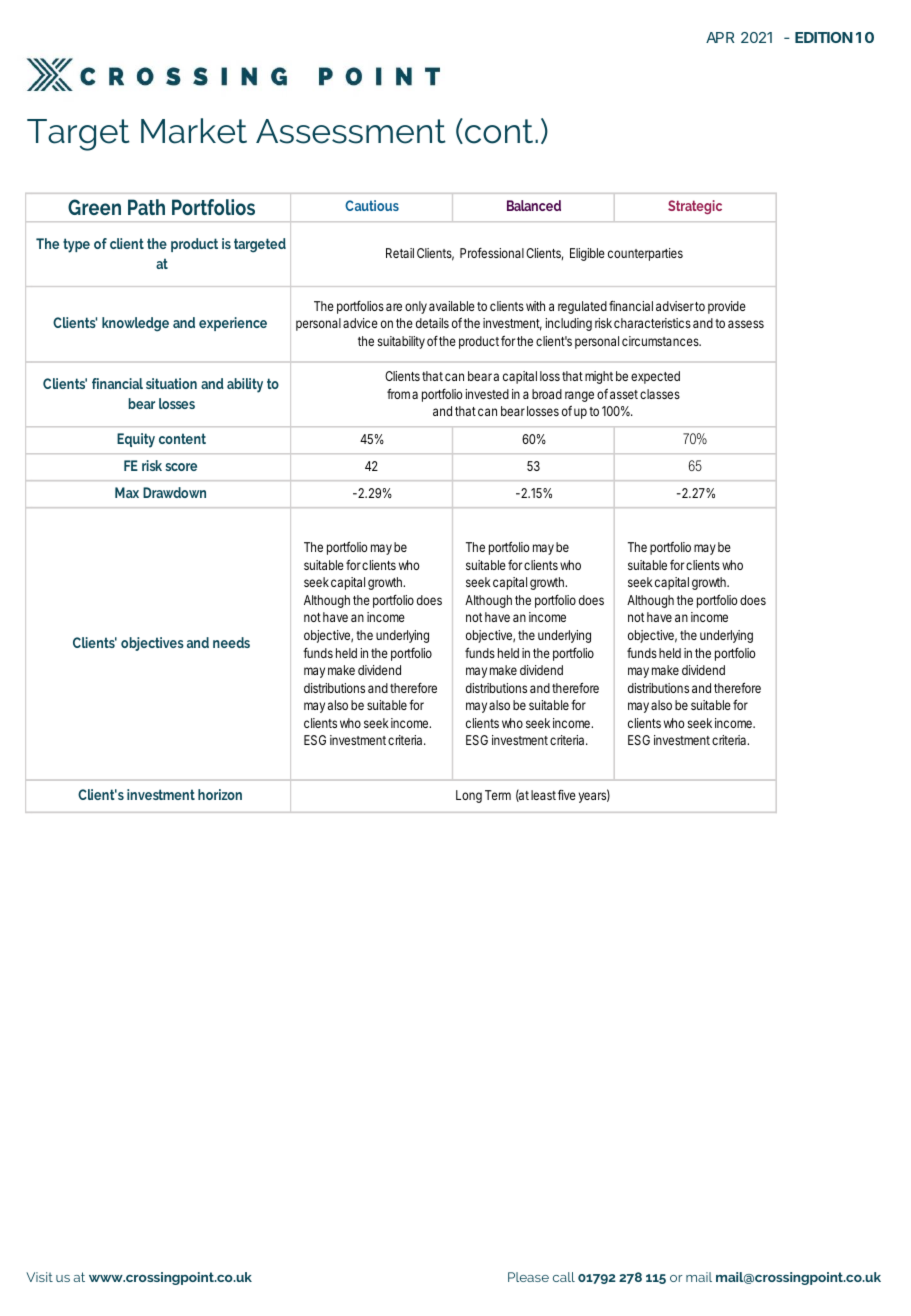 The height and width of the document is (1316, 911). What do you see at coordinates (194, 131) in the document?
I see `Market` at bounding box center [194, 131].
